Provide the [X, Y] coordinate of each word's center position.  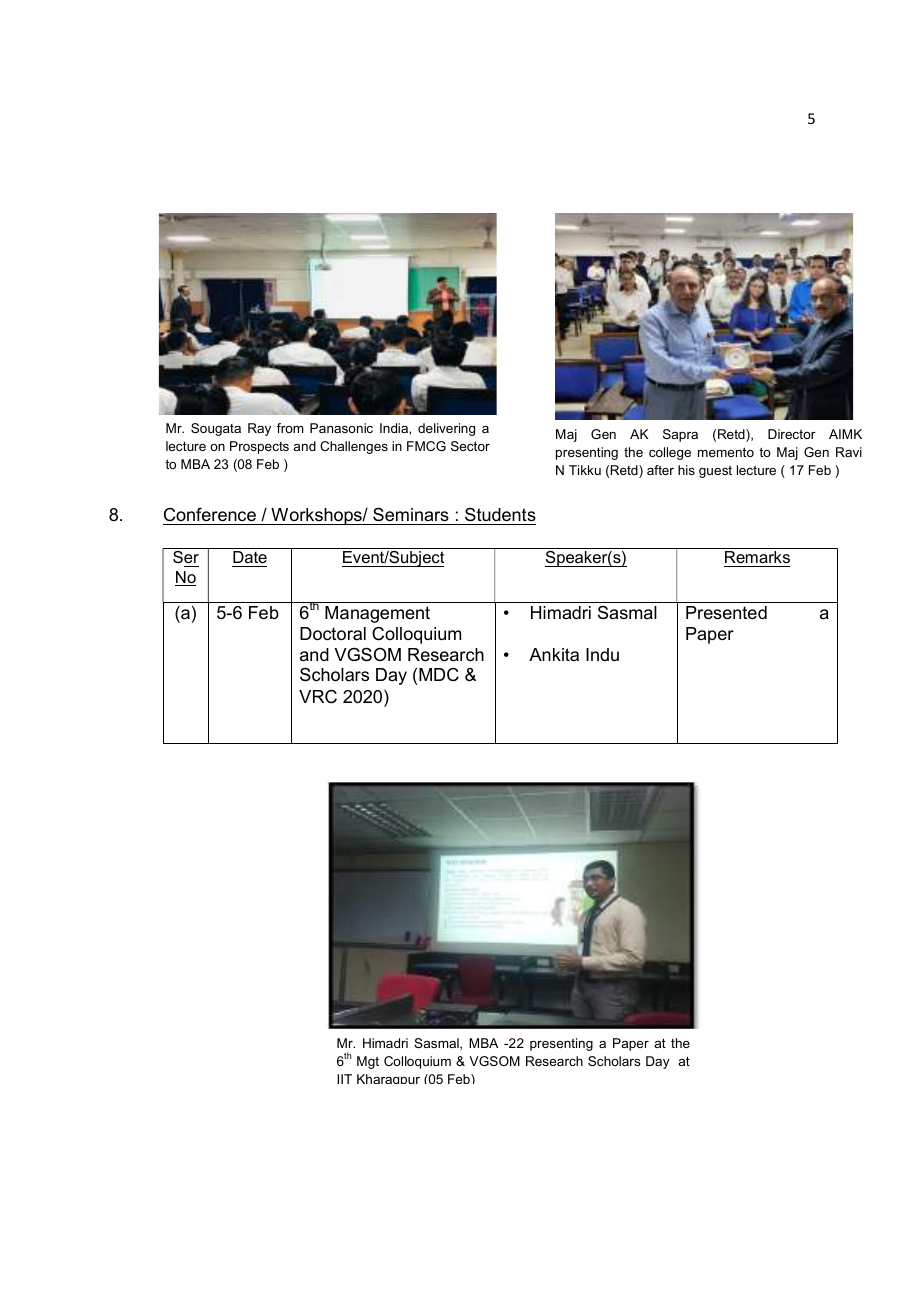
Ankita [554, 654]
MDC [439, 675]
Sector [470, 446]
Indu [602, 655]
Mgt [368, 1062]
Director [792, 434]
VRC [318, 697]
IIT [344, 1079]
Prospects [259, 447]
